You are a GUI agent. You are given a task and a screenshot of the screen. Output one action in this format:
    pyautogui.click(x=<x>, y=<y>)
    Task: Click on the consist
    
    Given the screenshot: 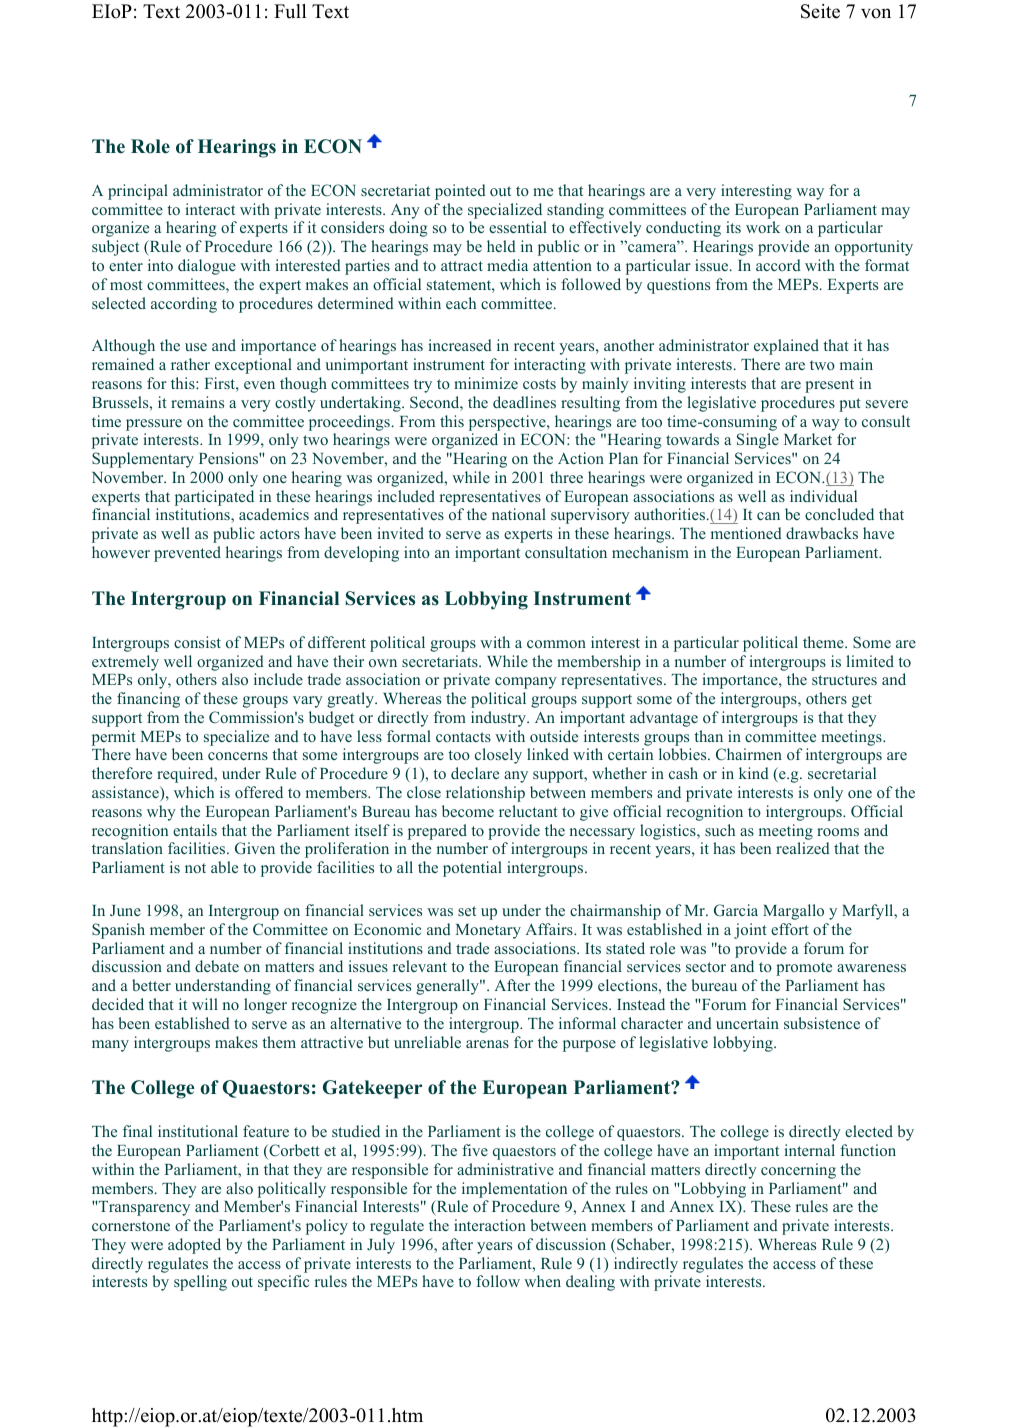 What is the action you would take?
    pyautogui.click(x=197, y=642)
